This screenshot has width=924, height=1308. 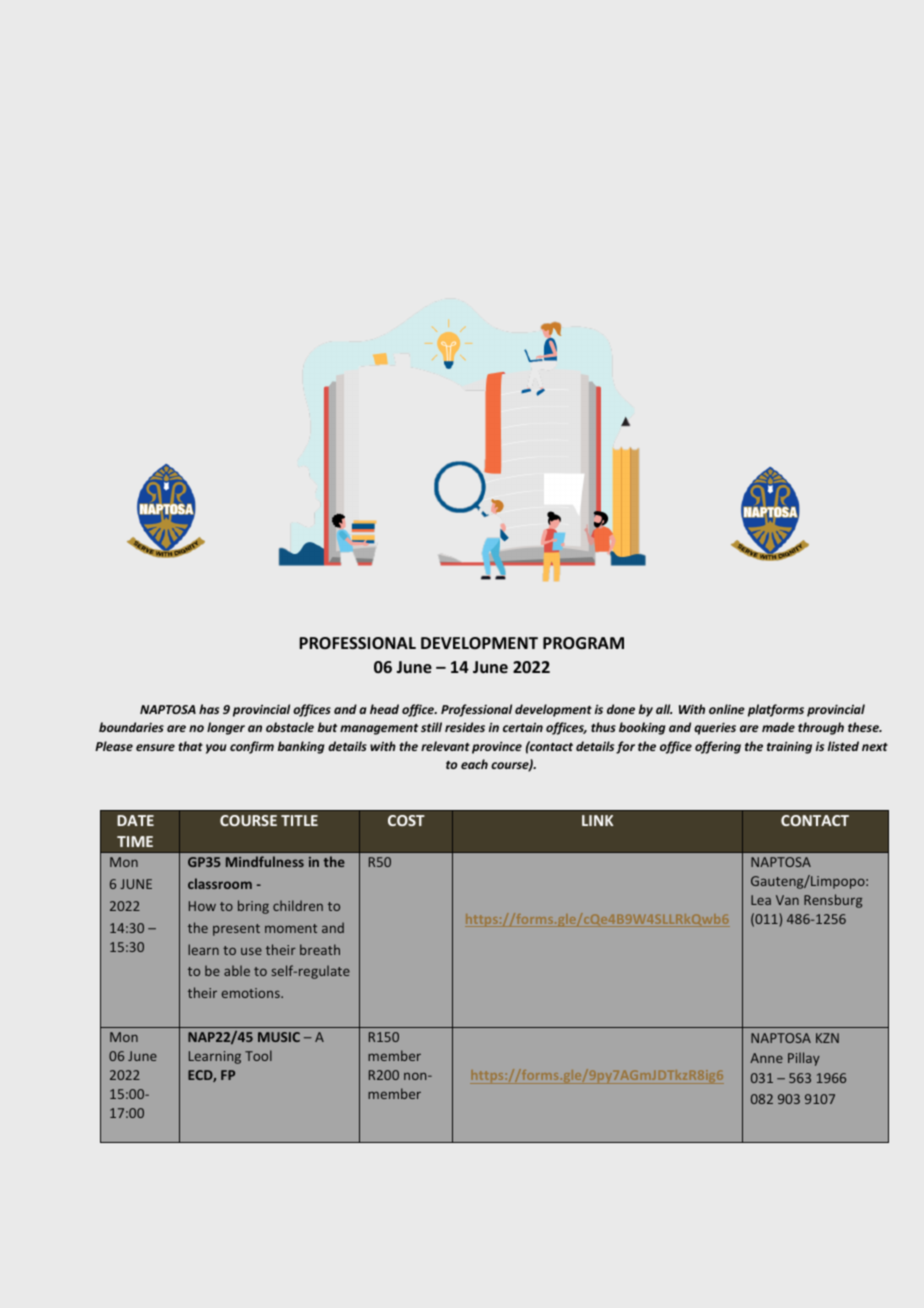 What do you see at coordinates (209, 709) in the screenshot?
I see `has` at bounding box center [209, 709].
